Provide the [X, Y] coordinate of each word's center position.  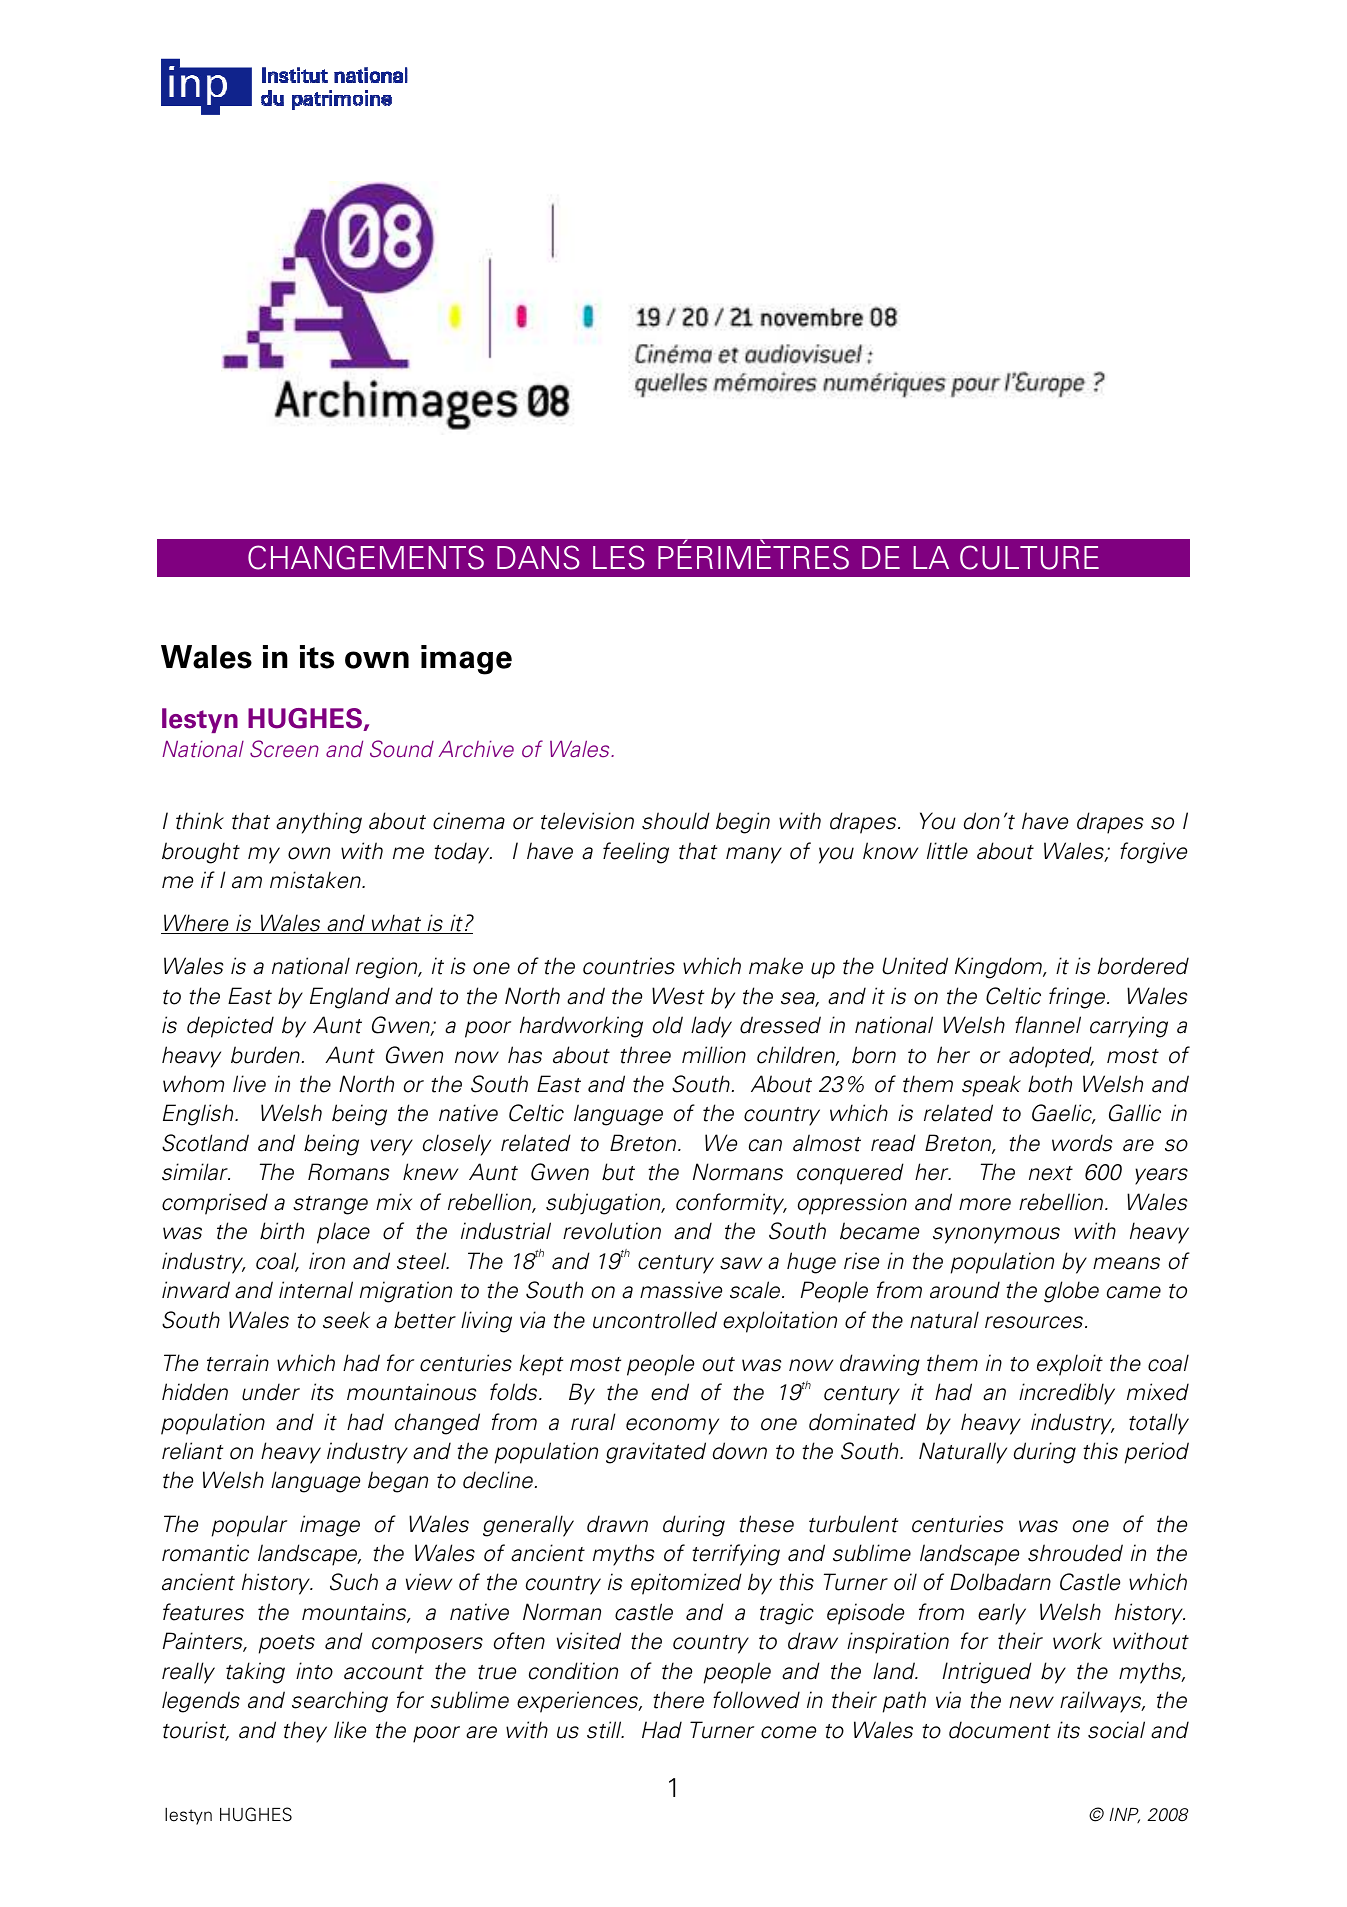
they [305, 1732]
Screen [284, 749]
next [1051, 1173]
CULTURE [1029, 557]
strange [330, 1205]
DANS [538, 557]
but [618, 1172]
